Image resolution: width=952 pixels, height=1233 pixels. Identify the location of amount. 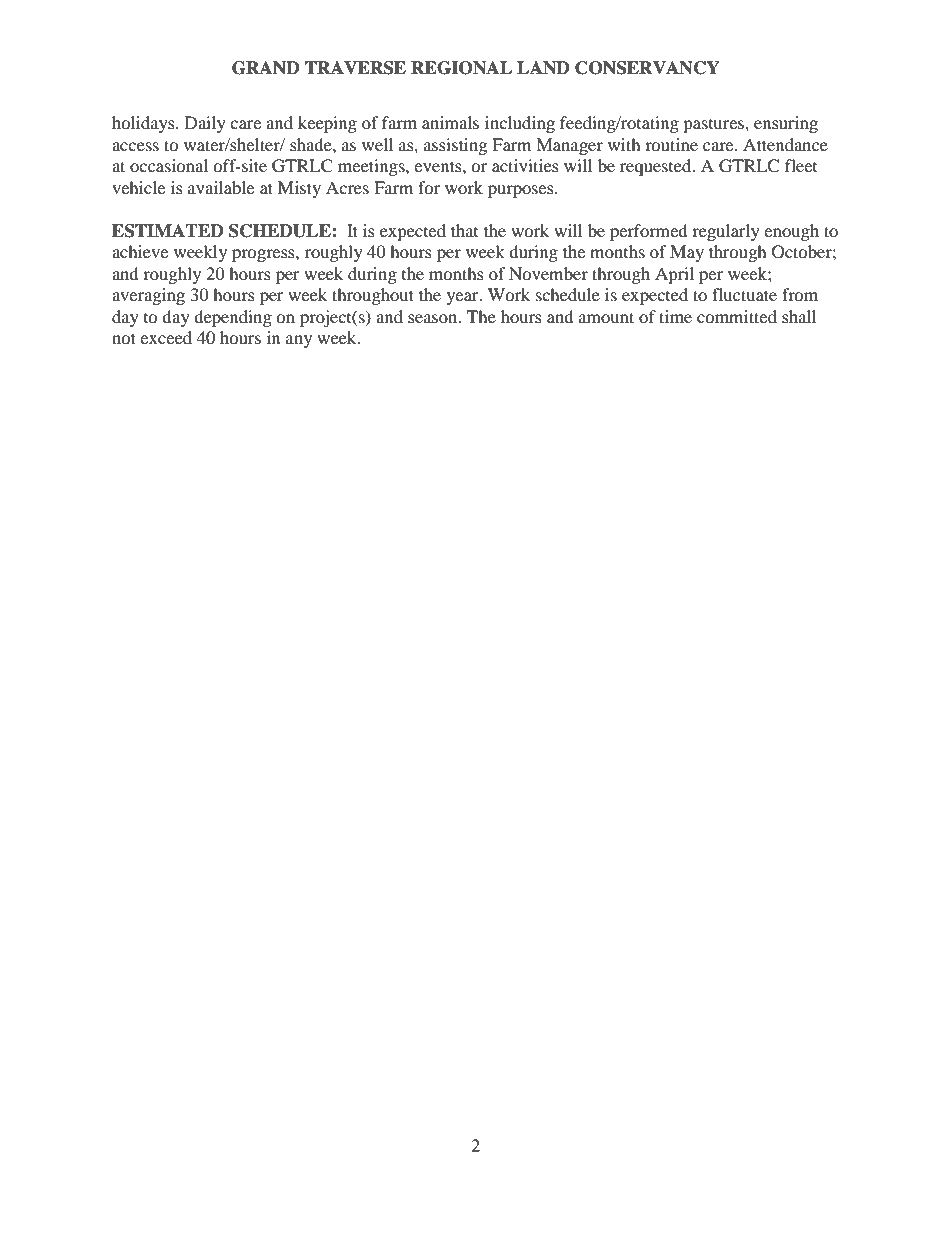
(606, 317).
